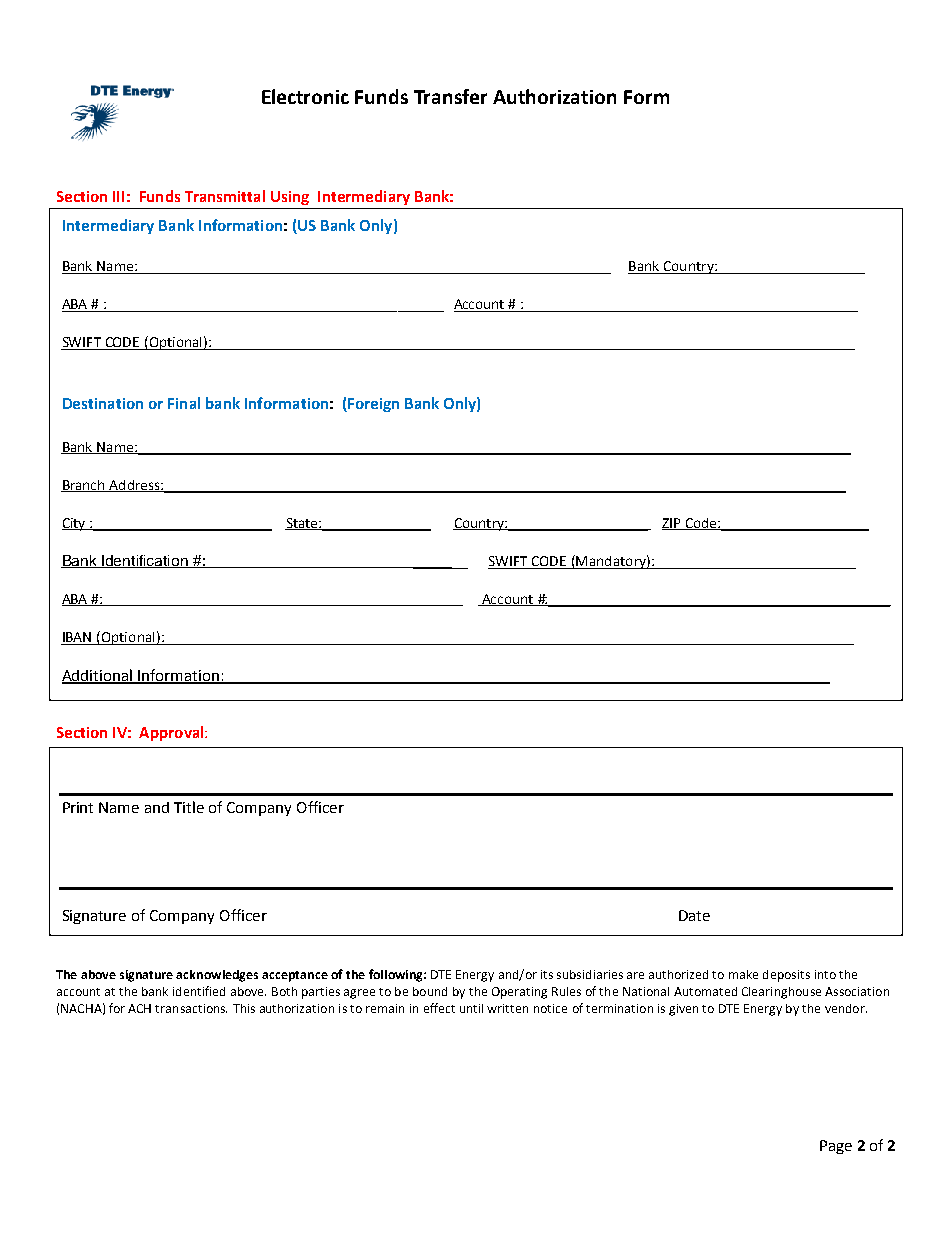  I want to click on Identification, so click(145, 561).
